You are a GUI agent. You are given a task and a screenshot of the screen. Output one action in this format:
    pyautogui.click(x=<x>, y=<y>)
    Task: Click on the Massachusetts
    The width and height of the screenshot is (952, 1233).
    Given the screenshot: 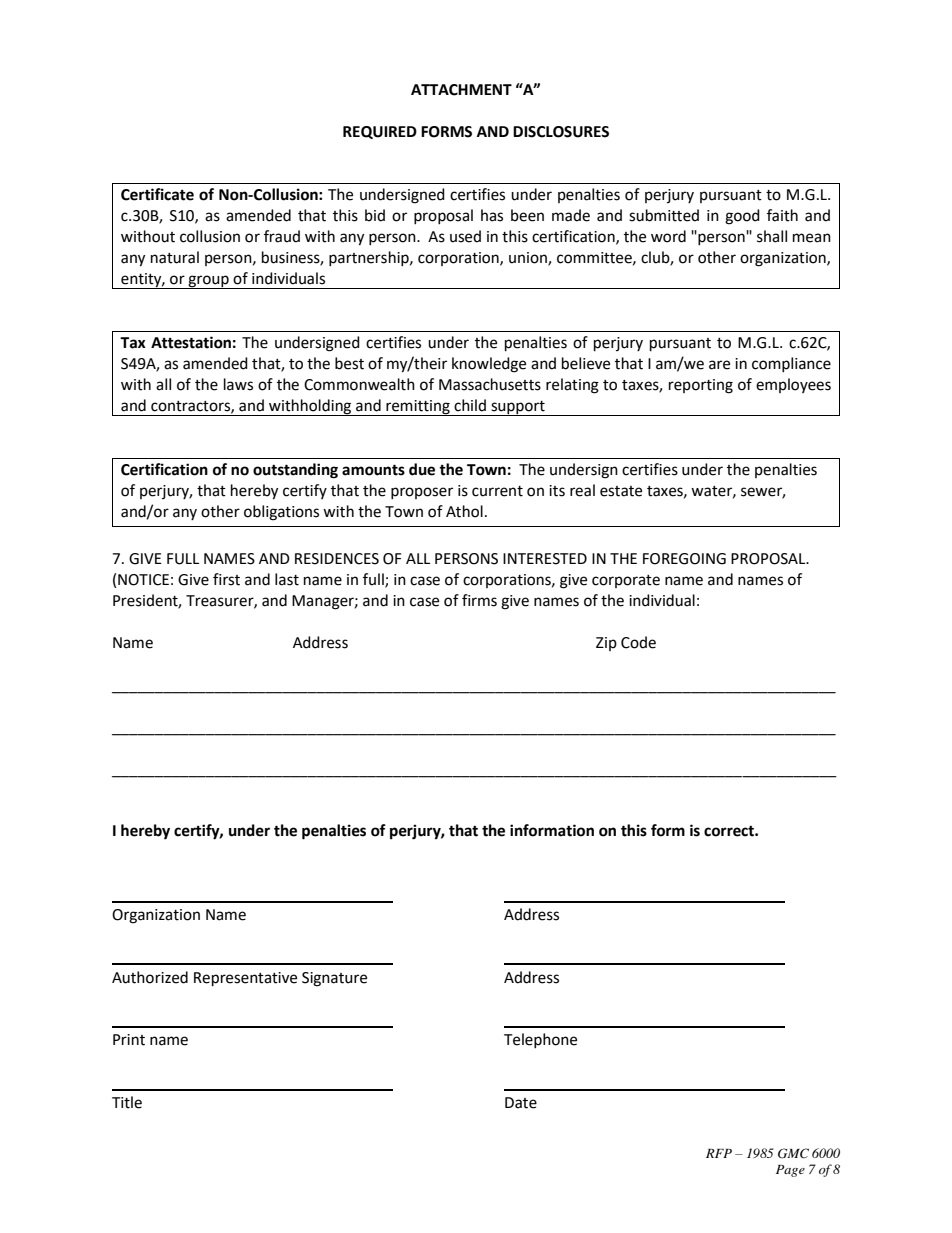 What is the action you would take?
    pyautogui.click(x=490, y=384)
